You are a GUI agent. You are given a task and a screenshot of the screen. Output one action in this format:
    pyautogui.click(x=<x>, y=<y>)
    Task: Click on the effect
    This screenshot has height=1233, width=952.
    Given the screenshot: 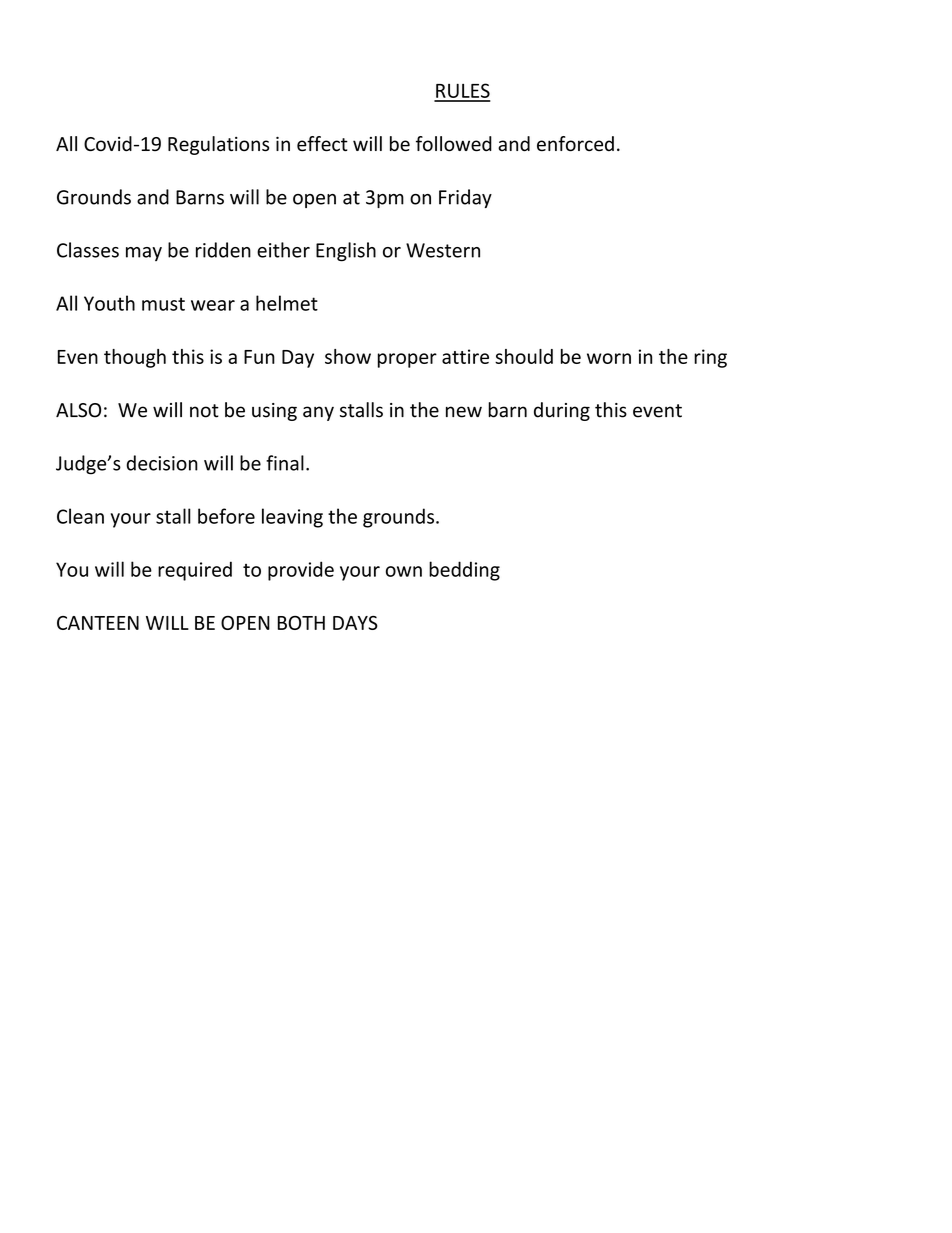 What is the action you would take?
    pyautogui.click(x=322, y=144)
